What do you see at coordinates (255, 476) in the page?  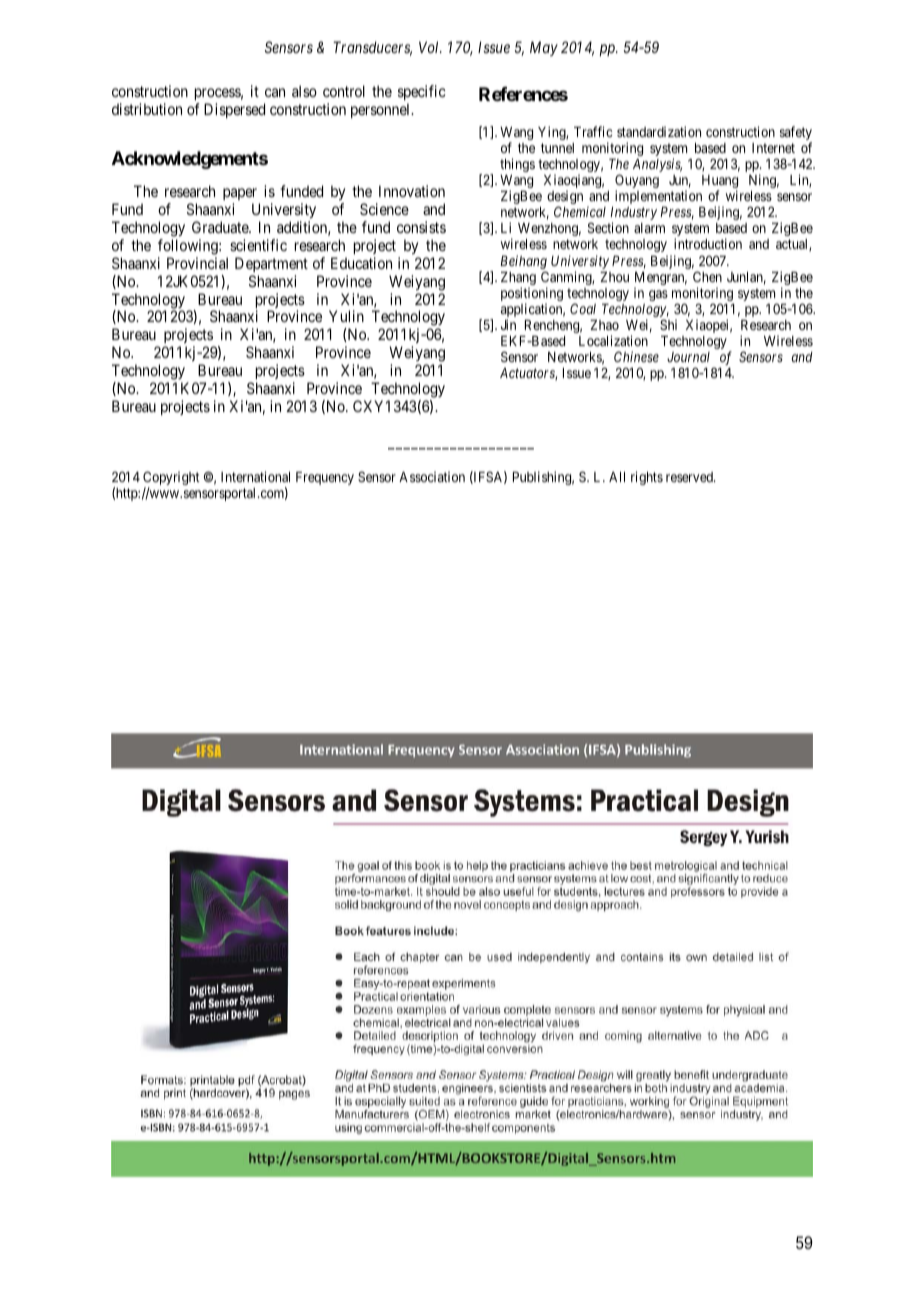 I see `International` at bounding box center [255, 476].
